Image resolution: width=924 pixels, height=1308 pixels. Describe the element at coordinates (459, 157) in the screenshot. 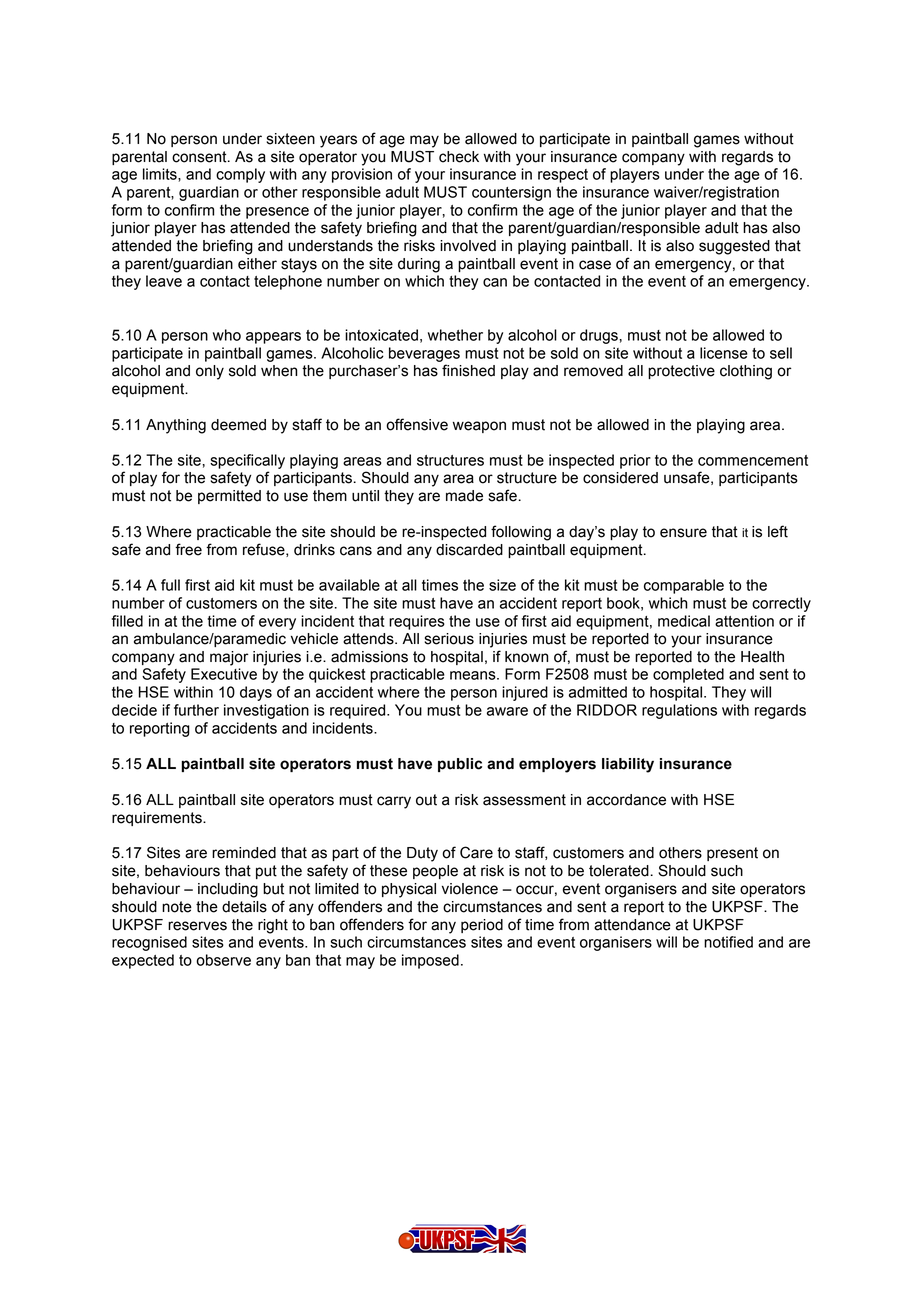

I see `check` at that location.
